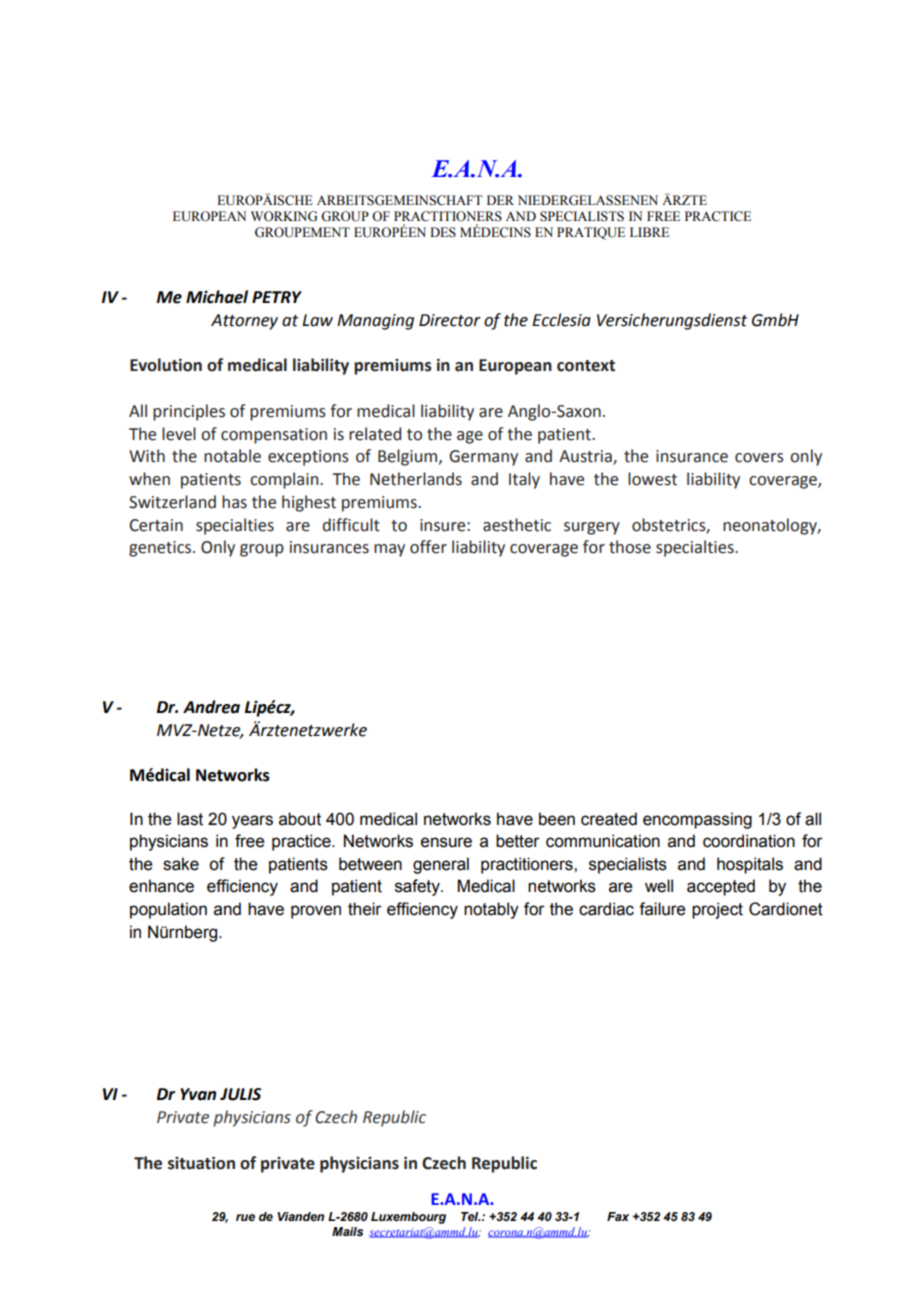 The image size is (924, 1308). I want to click on LIBRE, so click(649, 232).
